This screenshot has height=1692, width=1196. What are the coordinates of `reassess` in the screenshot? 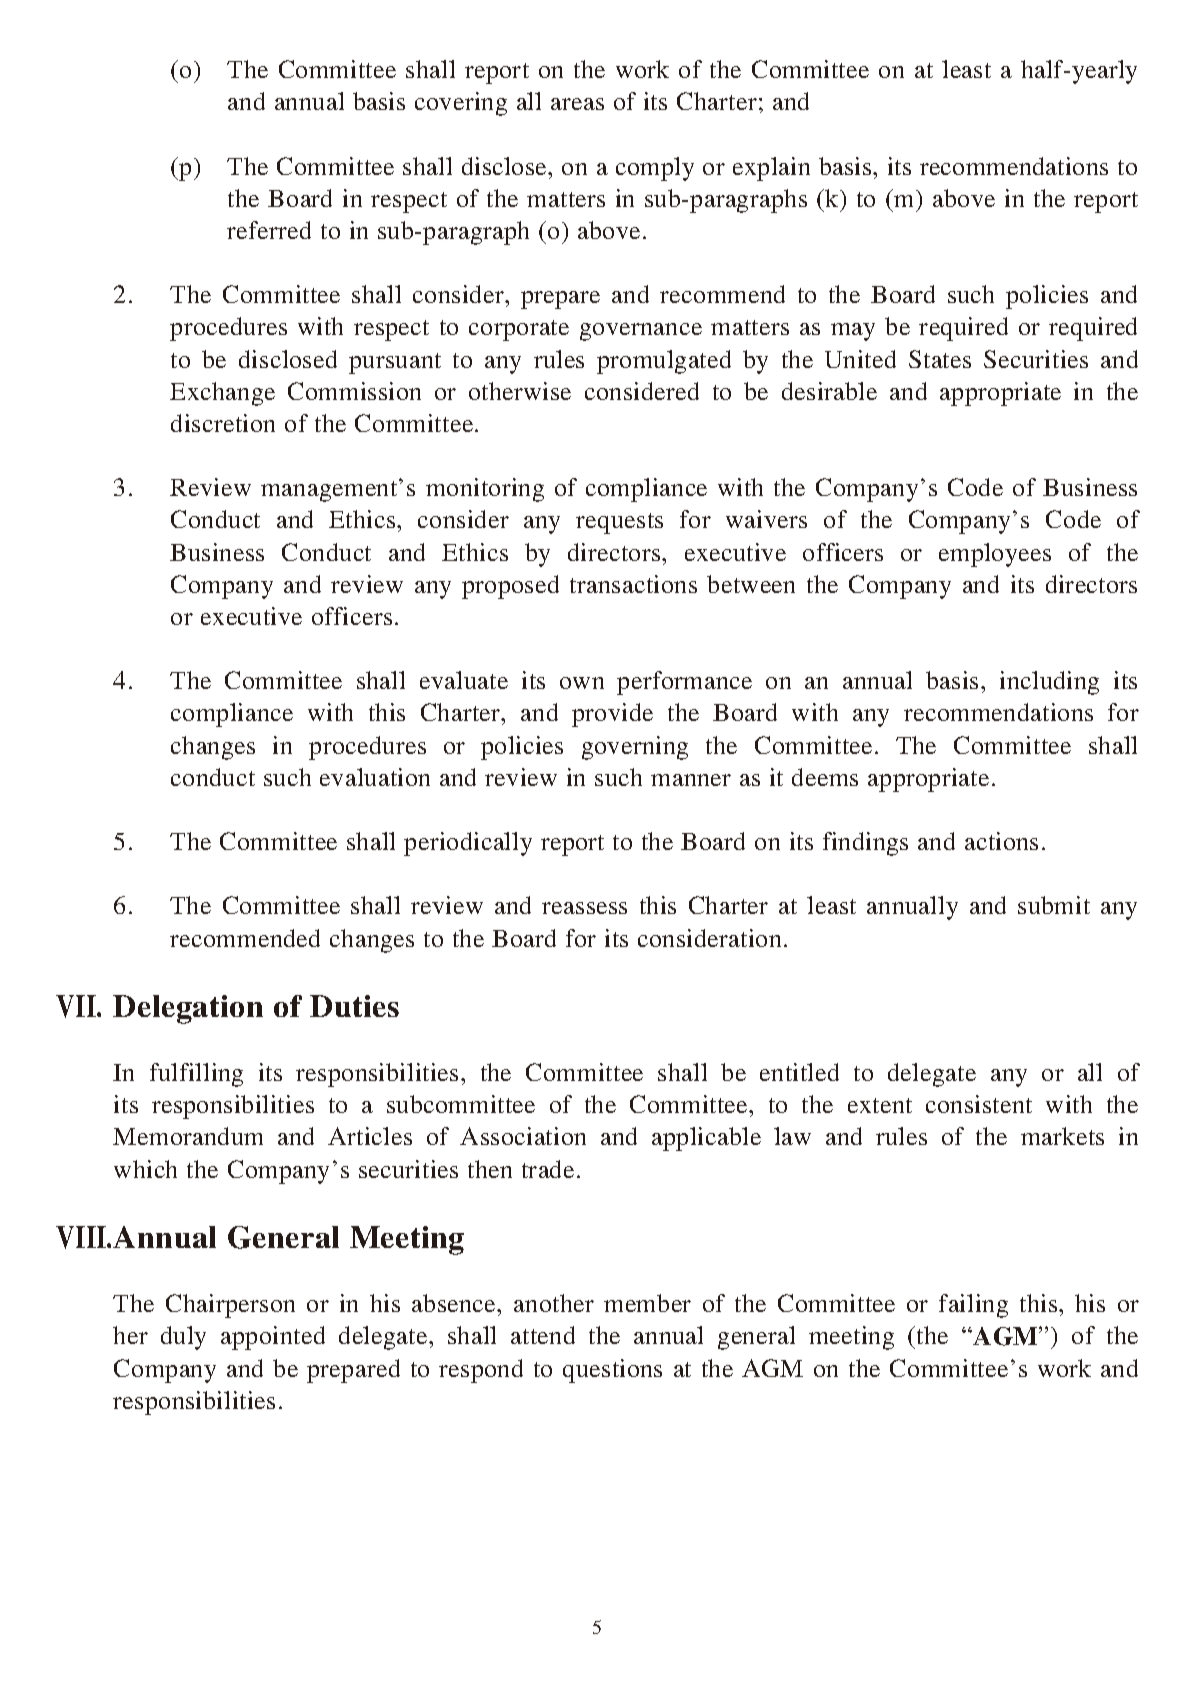 It's located at (584, 908).
